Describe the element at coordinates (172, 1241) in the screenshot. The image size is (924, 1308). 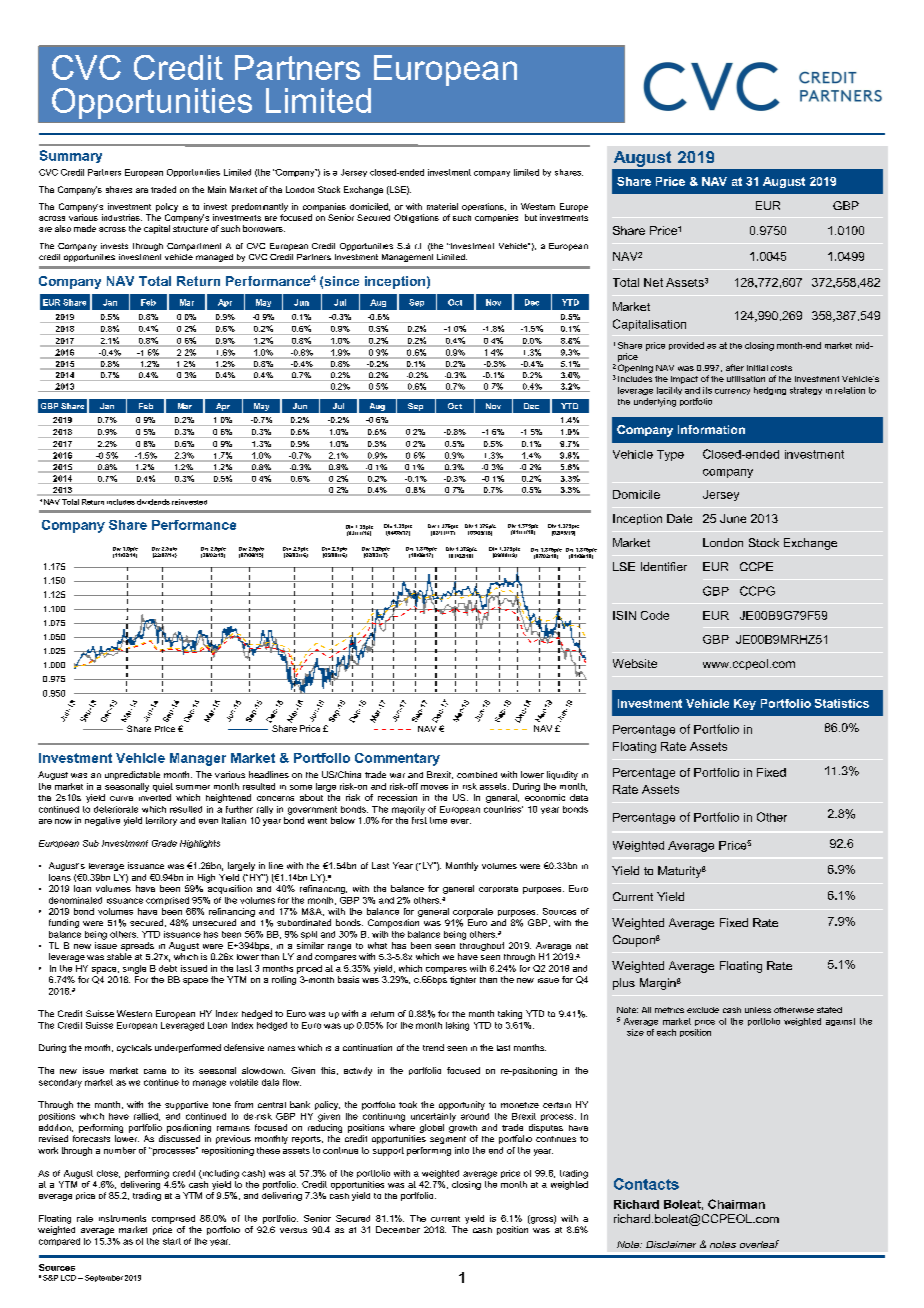
I see `start` at that location.
